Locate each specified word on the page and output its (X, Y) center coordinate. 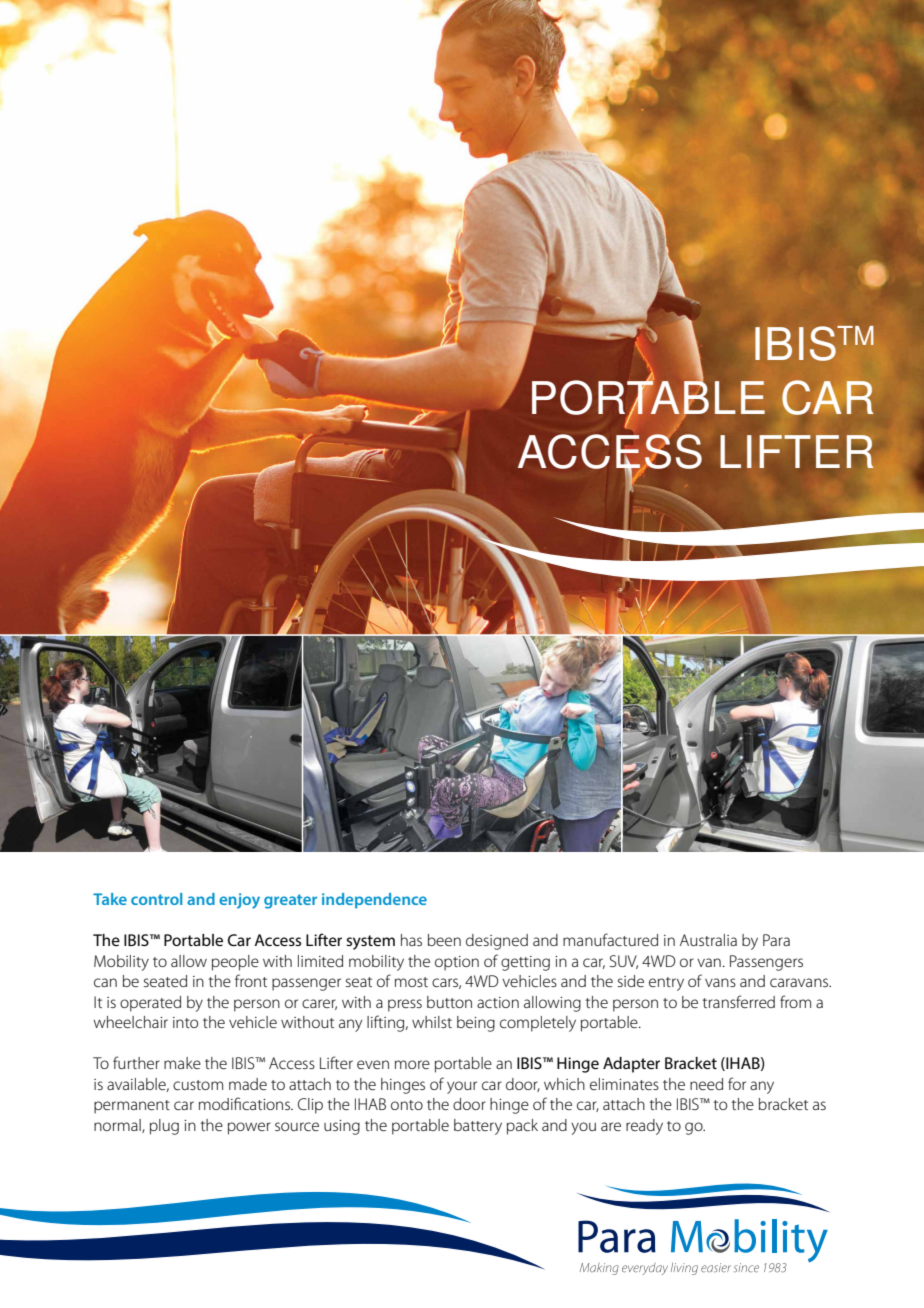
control (156, 899)
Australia (708, 940)
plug (164, 1127)
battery (478, 1127)
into (185, 1022)
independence (374, 901)
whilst (432, 1022)
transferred (739, 1001)
